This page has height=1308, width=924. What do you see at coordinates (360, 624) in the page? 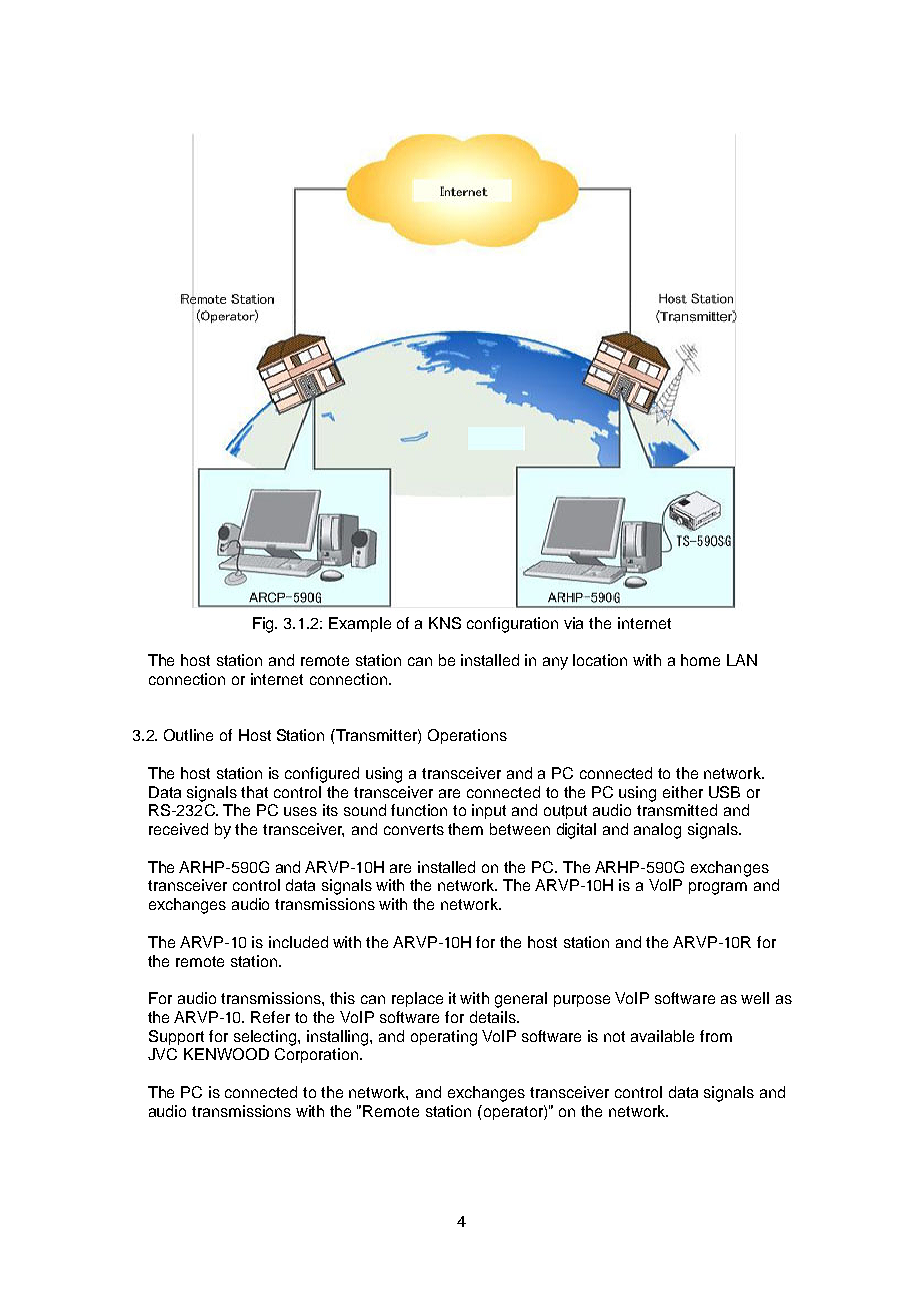
I see `Example` at bounding box center [360, 624].
